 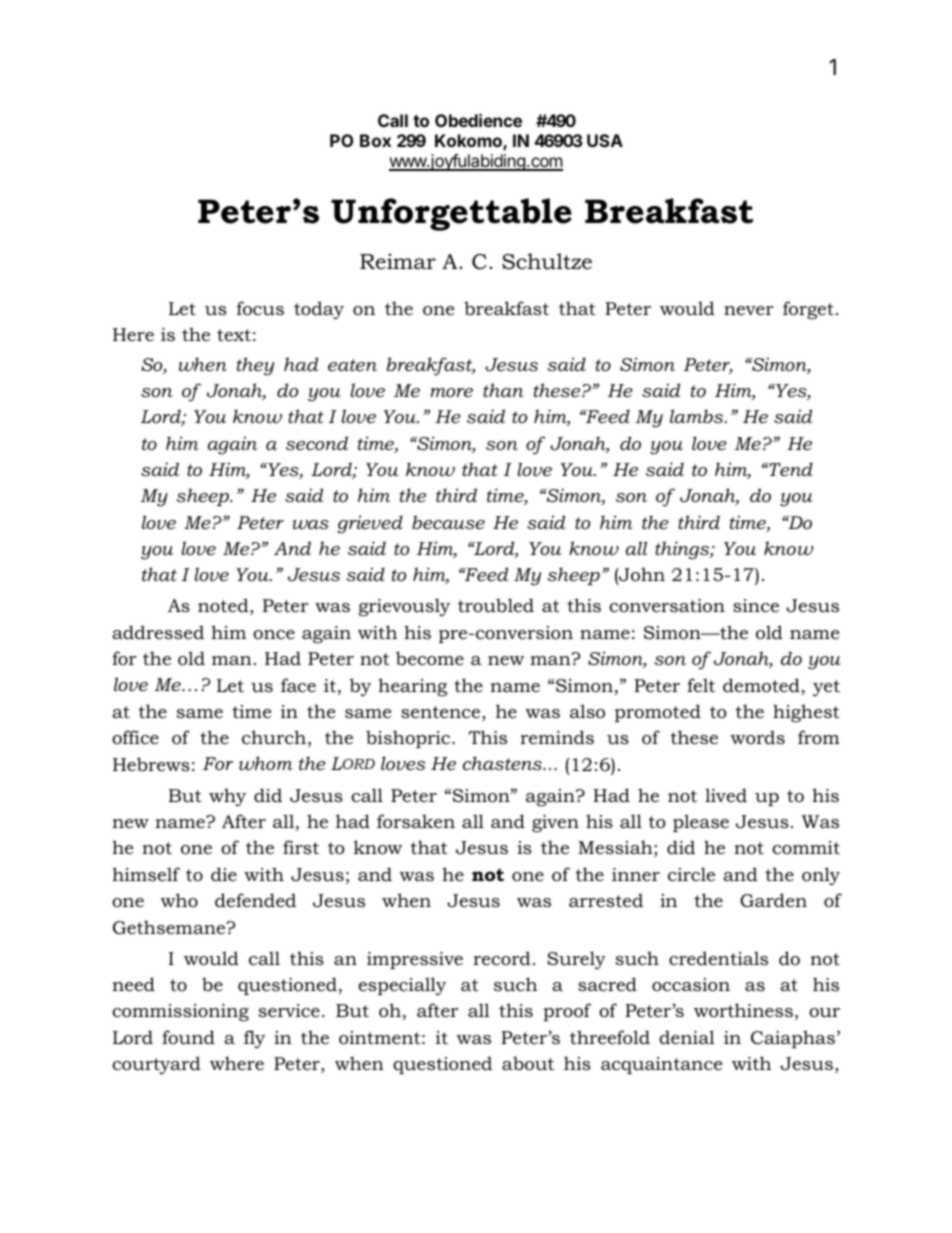 What do you see at coordinates (452, 392) in the screenshot?
I see `more` at bounding box center [452, 392].
